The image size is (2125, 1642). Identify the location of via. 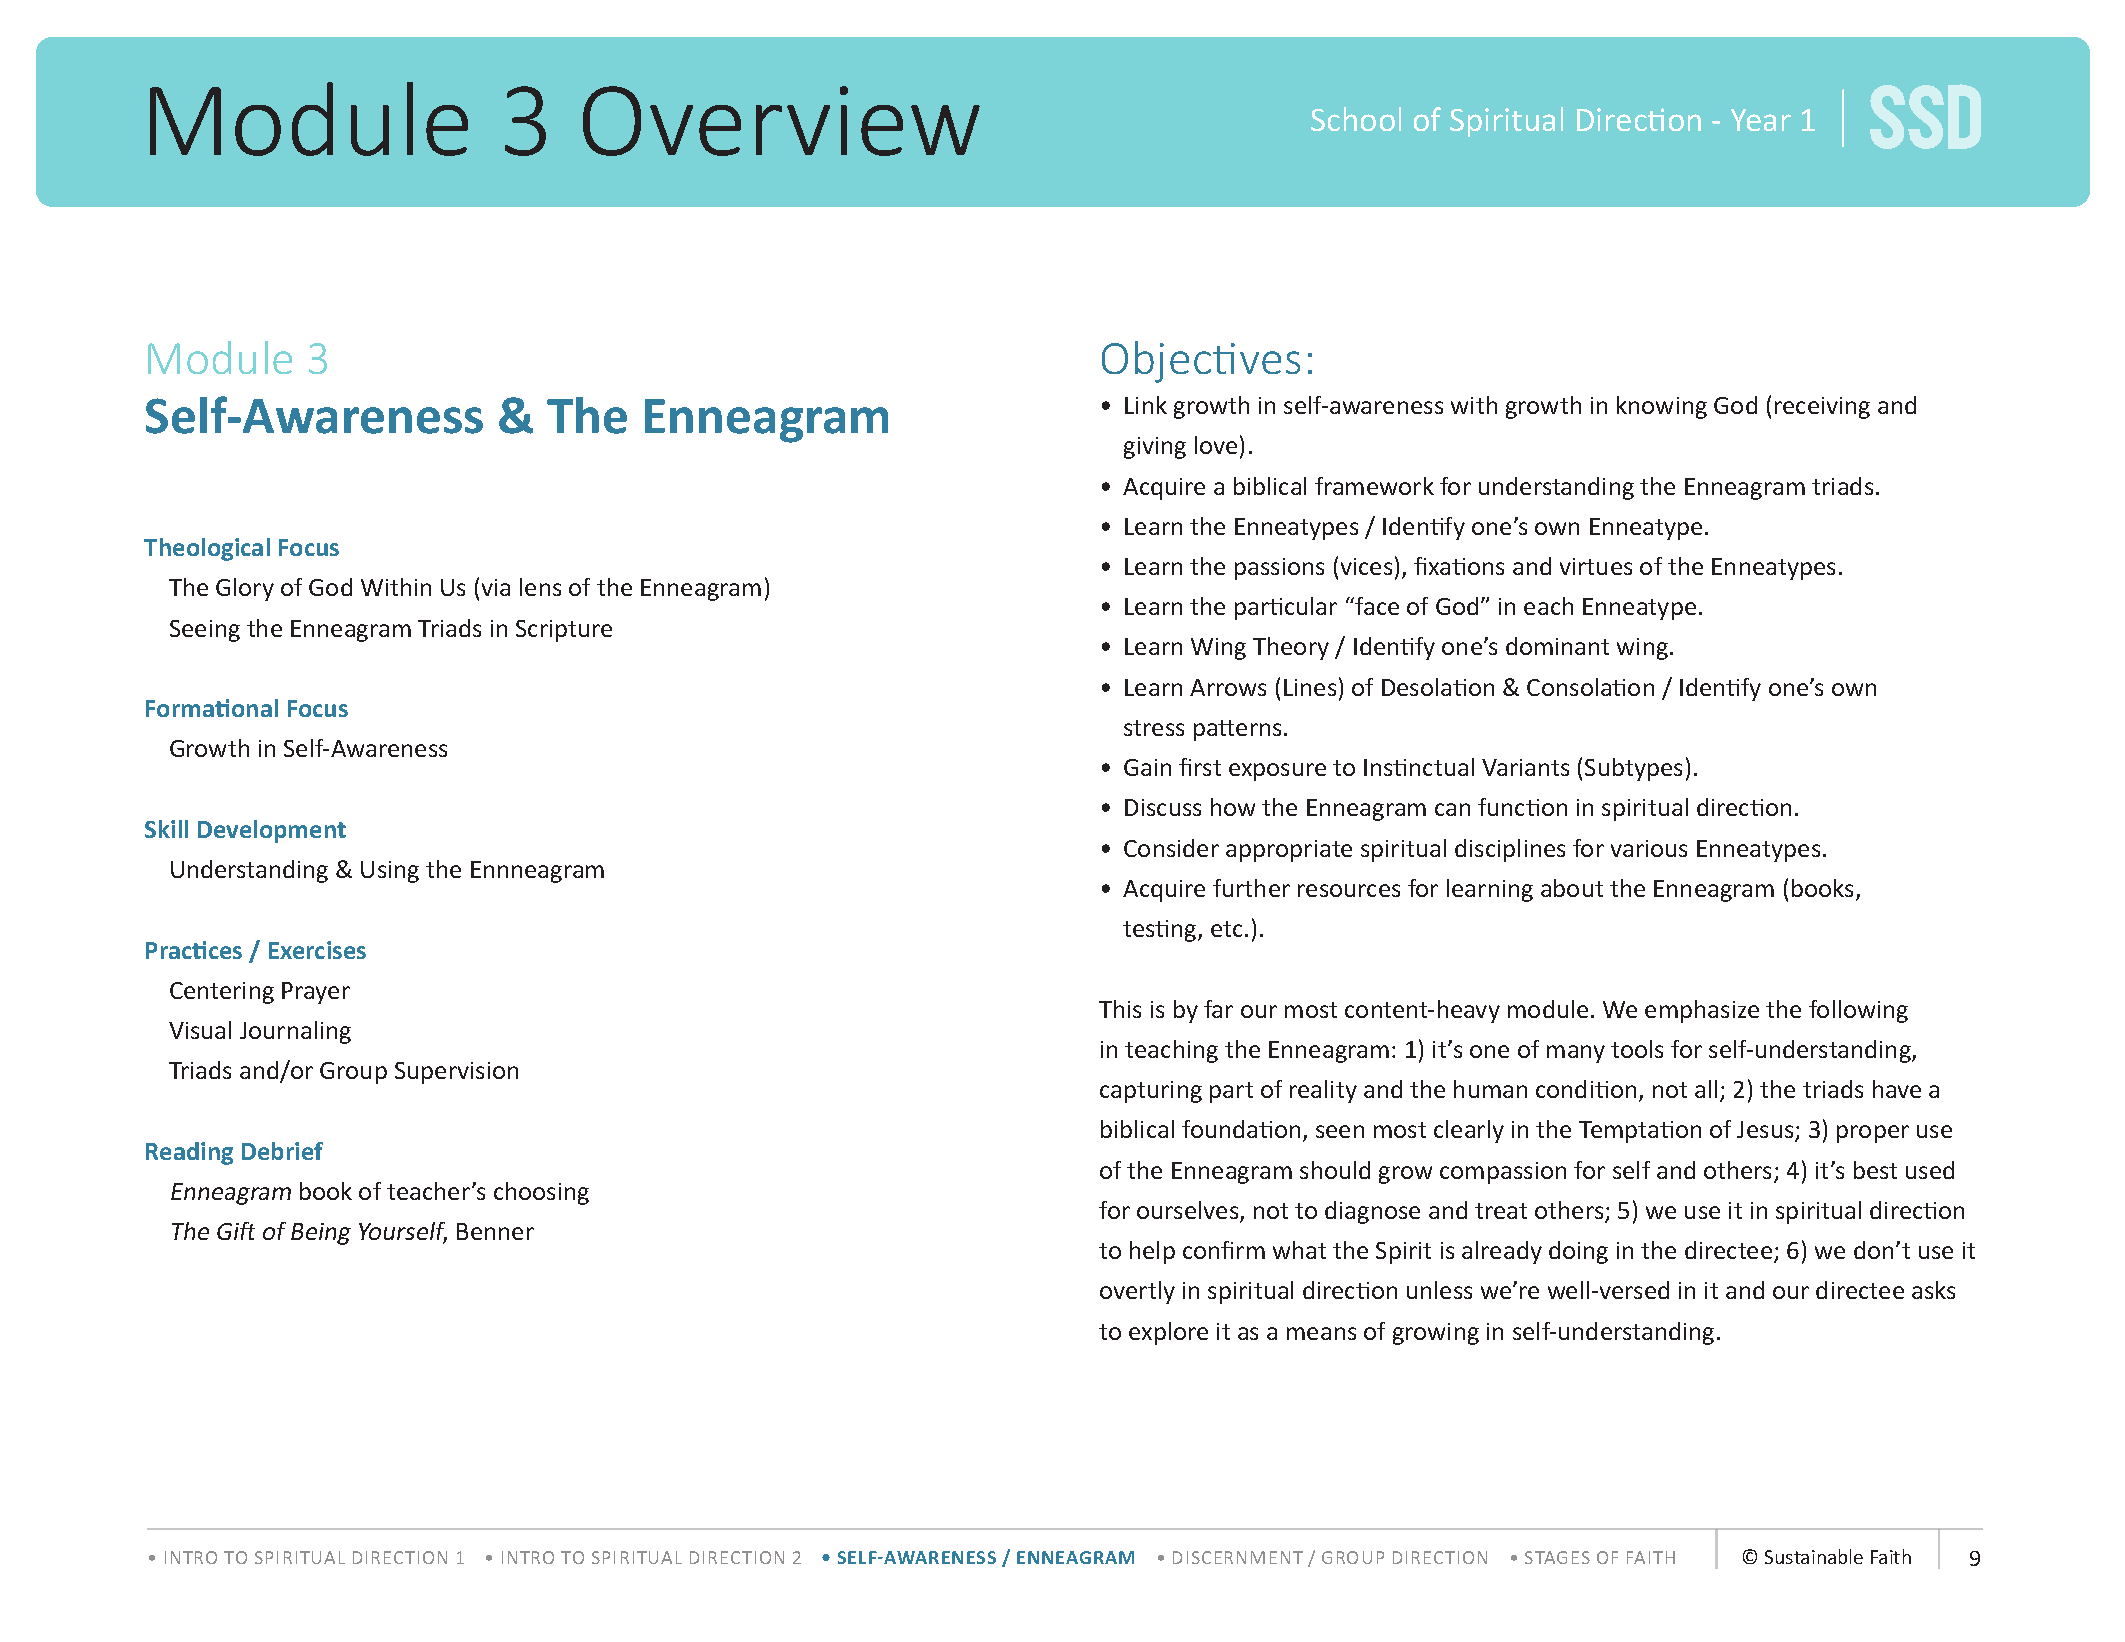
(496, 587).
